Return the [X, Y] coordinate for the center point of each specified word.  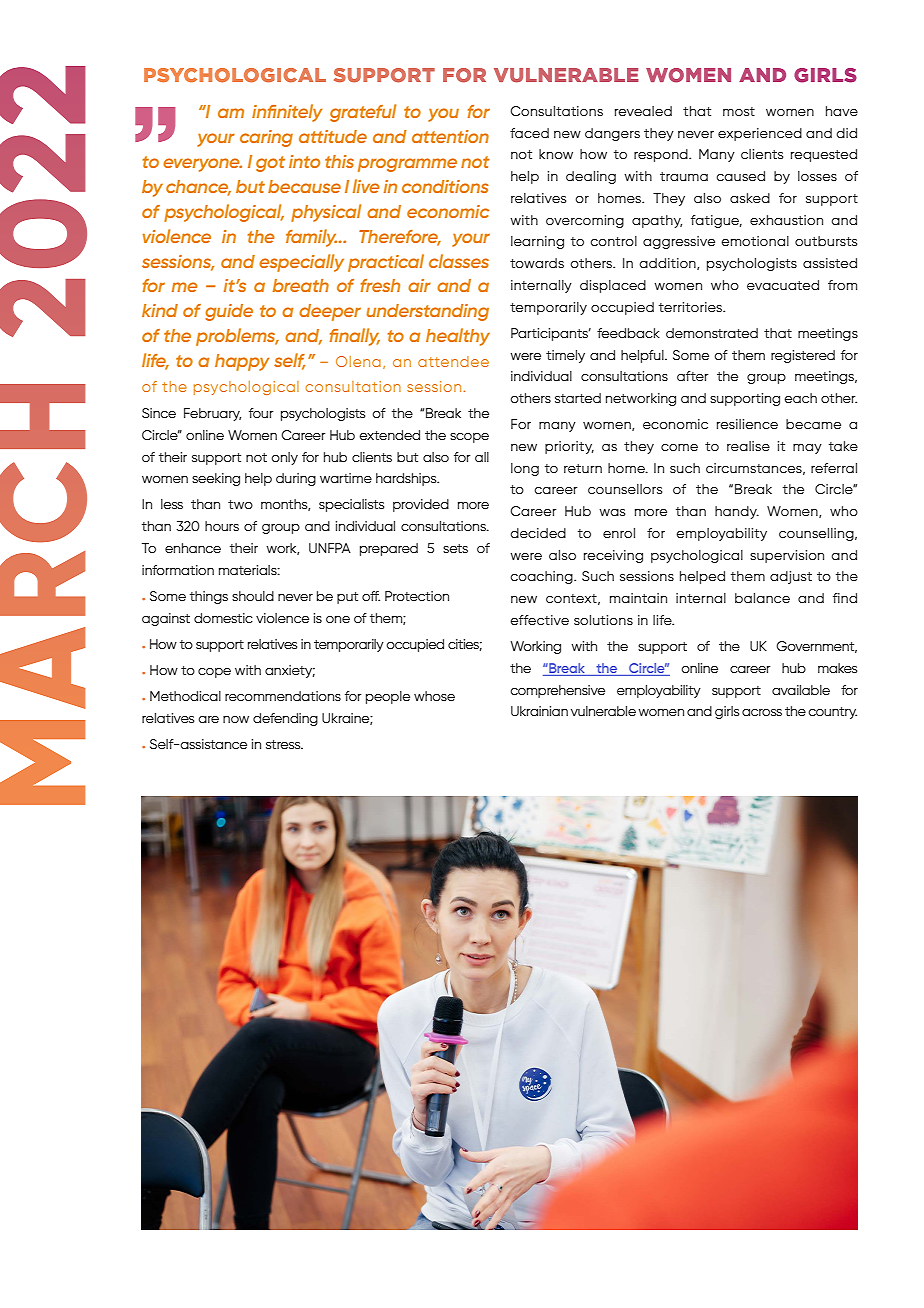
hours [222, 526]
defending [285, 719]
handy [737, 512]
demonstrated [712, 333]
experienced [760, 134]
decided [538, 533]
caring [266, 138]
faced [529, 133]
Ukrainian [539, 711]
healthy [458, 337]
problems [237, 337]
